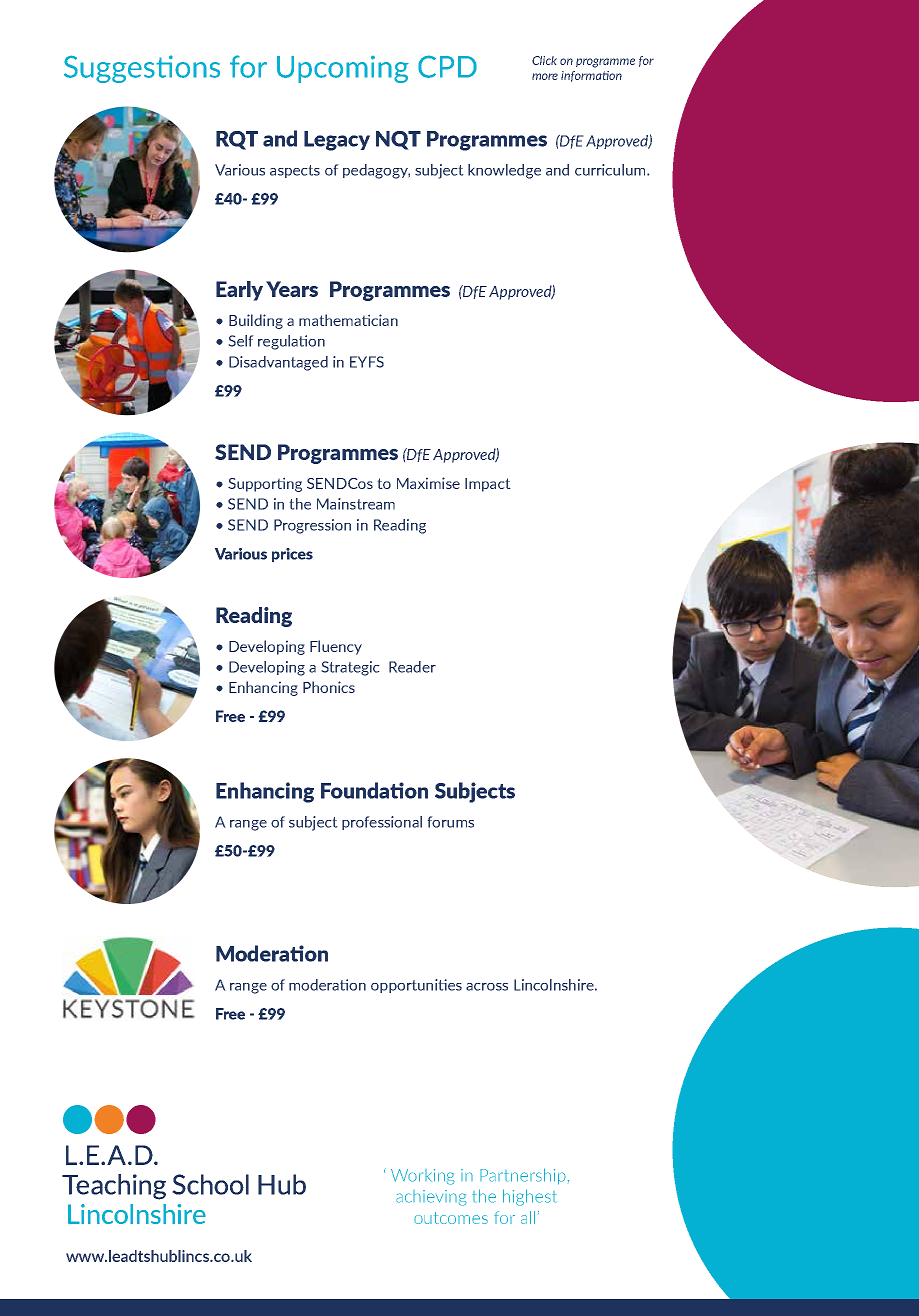 This page has height=1316, width=919. Describe the element at coordinates (488, 485) in the page. I see `Impact` at that location.
